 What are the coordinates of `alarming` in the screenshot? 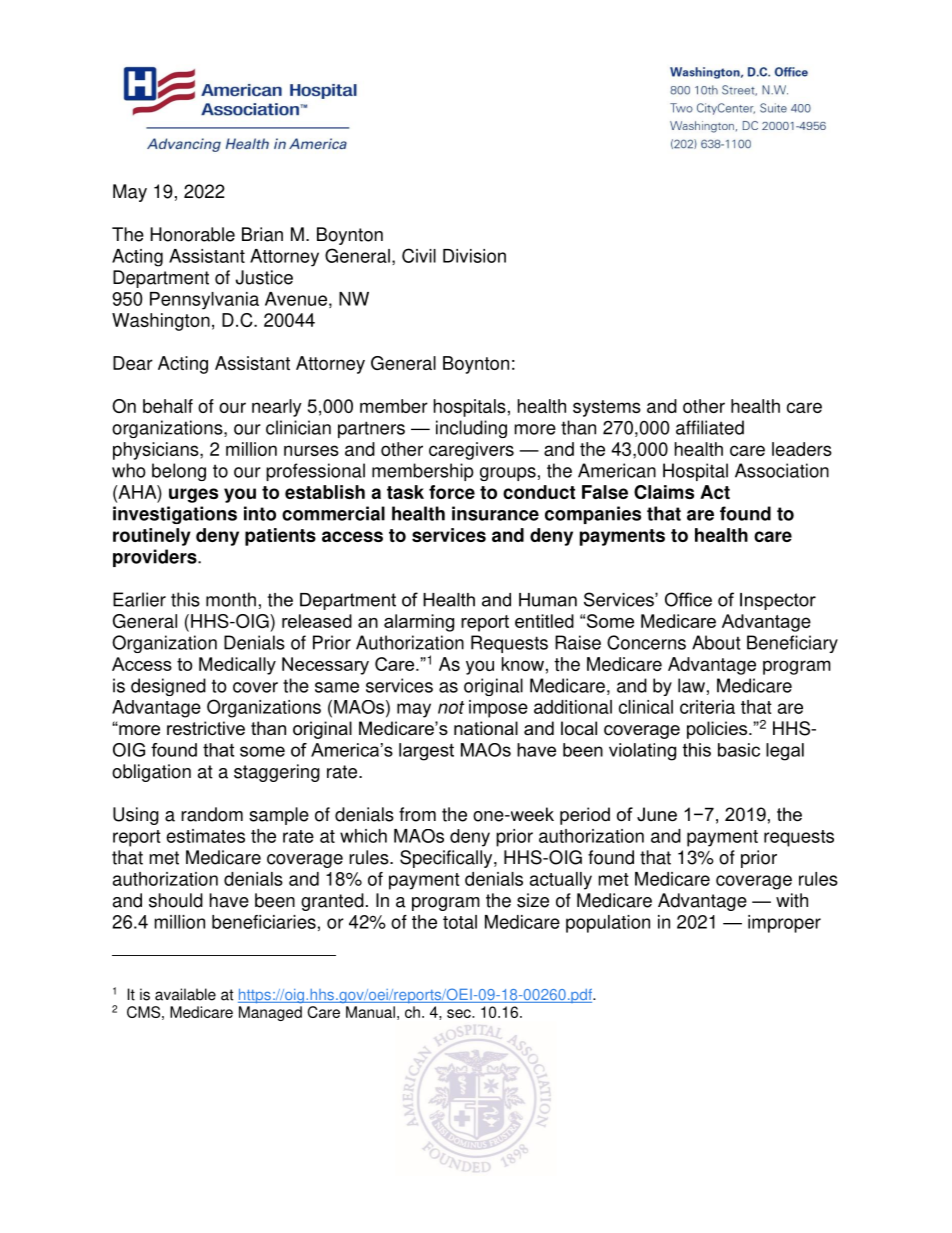 It's located at (419, 623).
